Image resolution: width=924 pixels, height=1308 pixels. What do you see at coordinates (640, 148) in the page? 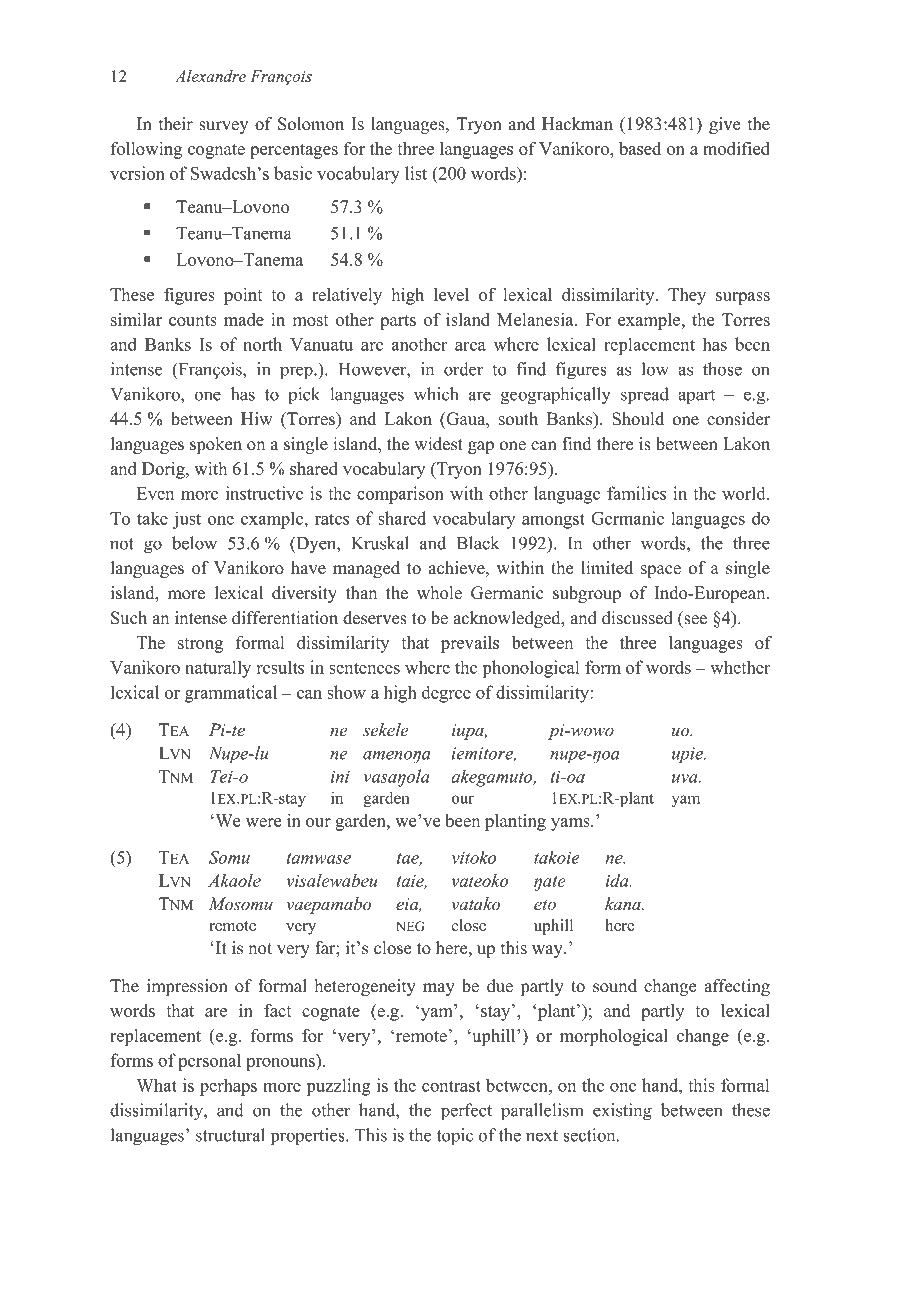
I see `based` at bounding box center [640, 148].
